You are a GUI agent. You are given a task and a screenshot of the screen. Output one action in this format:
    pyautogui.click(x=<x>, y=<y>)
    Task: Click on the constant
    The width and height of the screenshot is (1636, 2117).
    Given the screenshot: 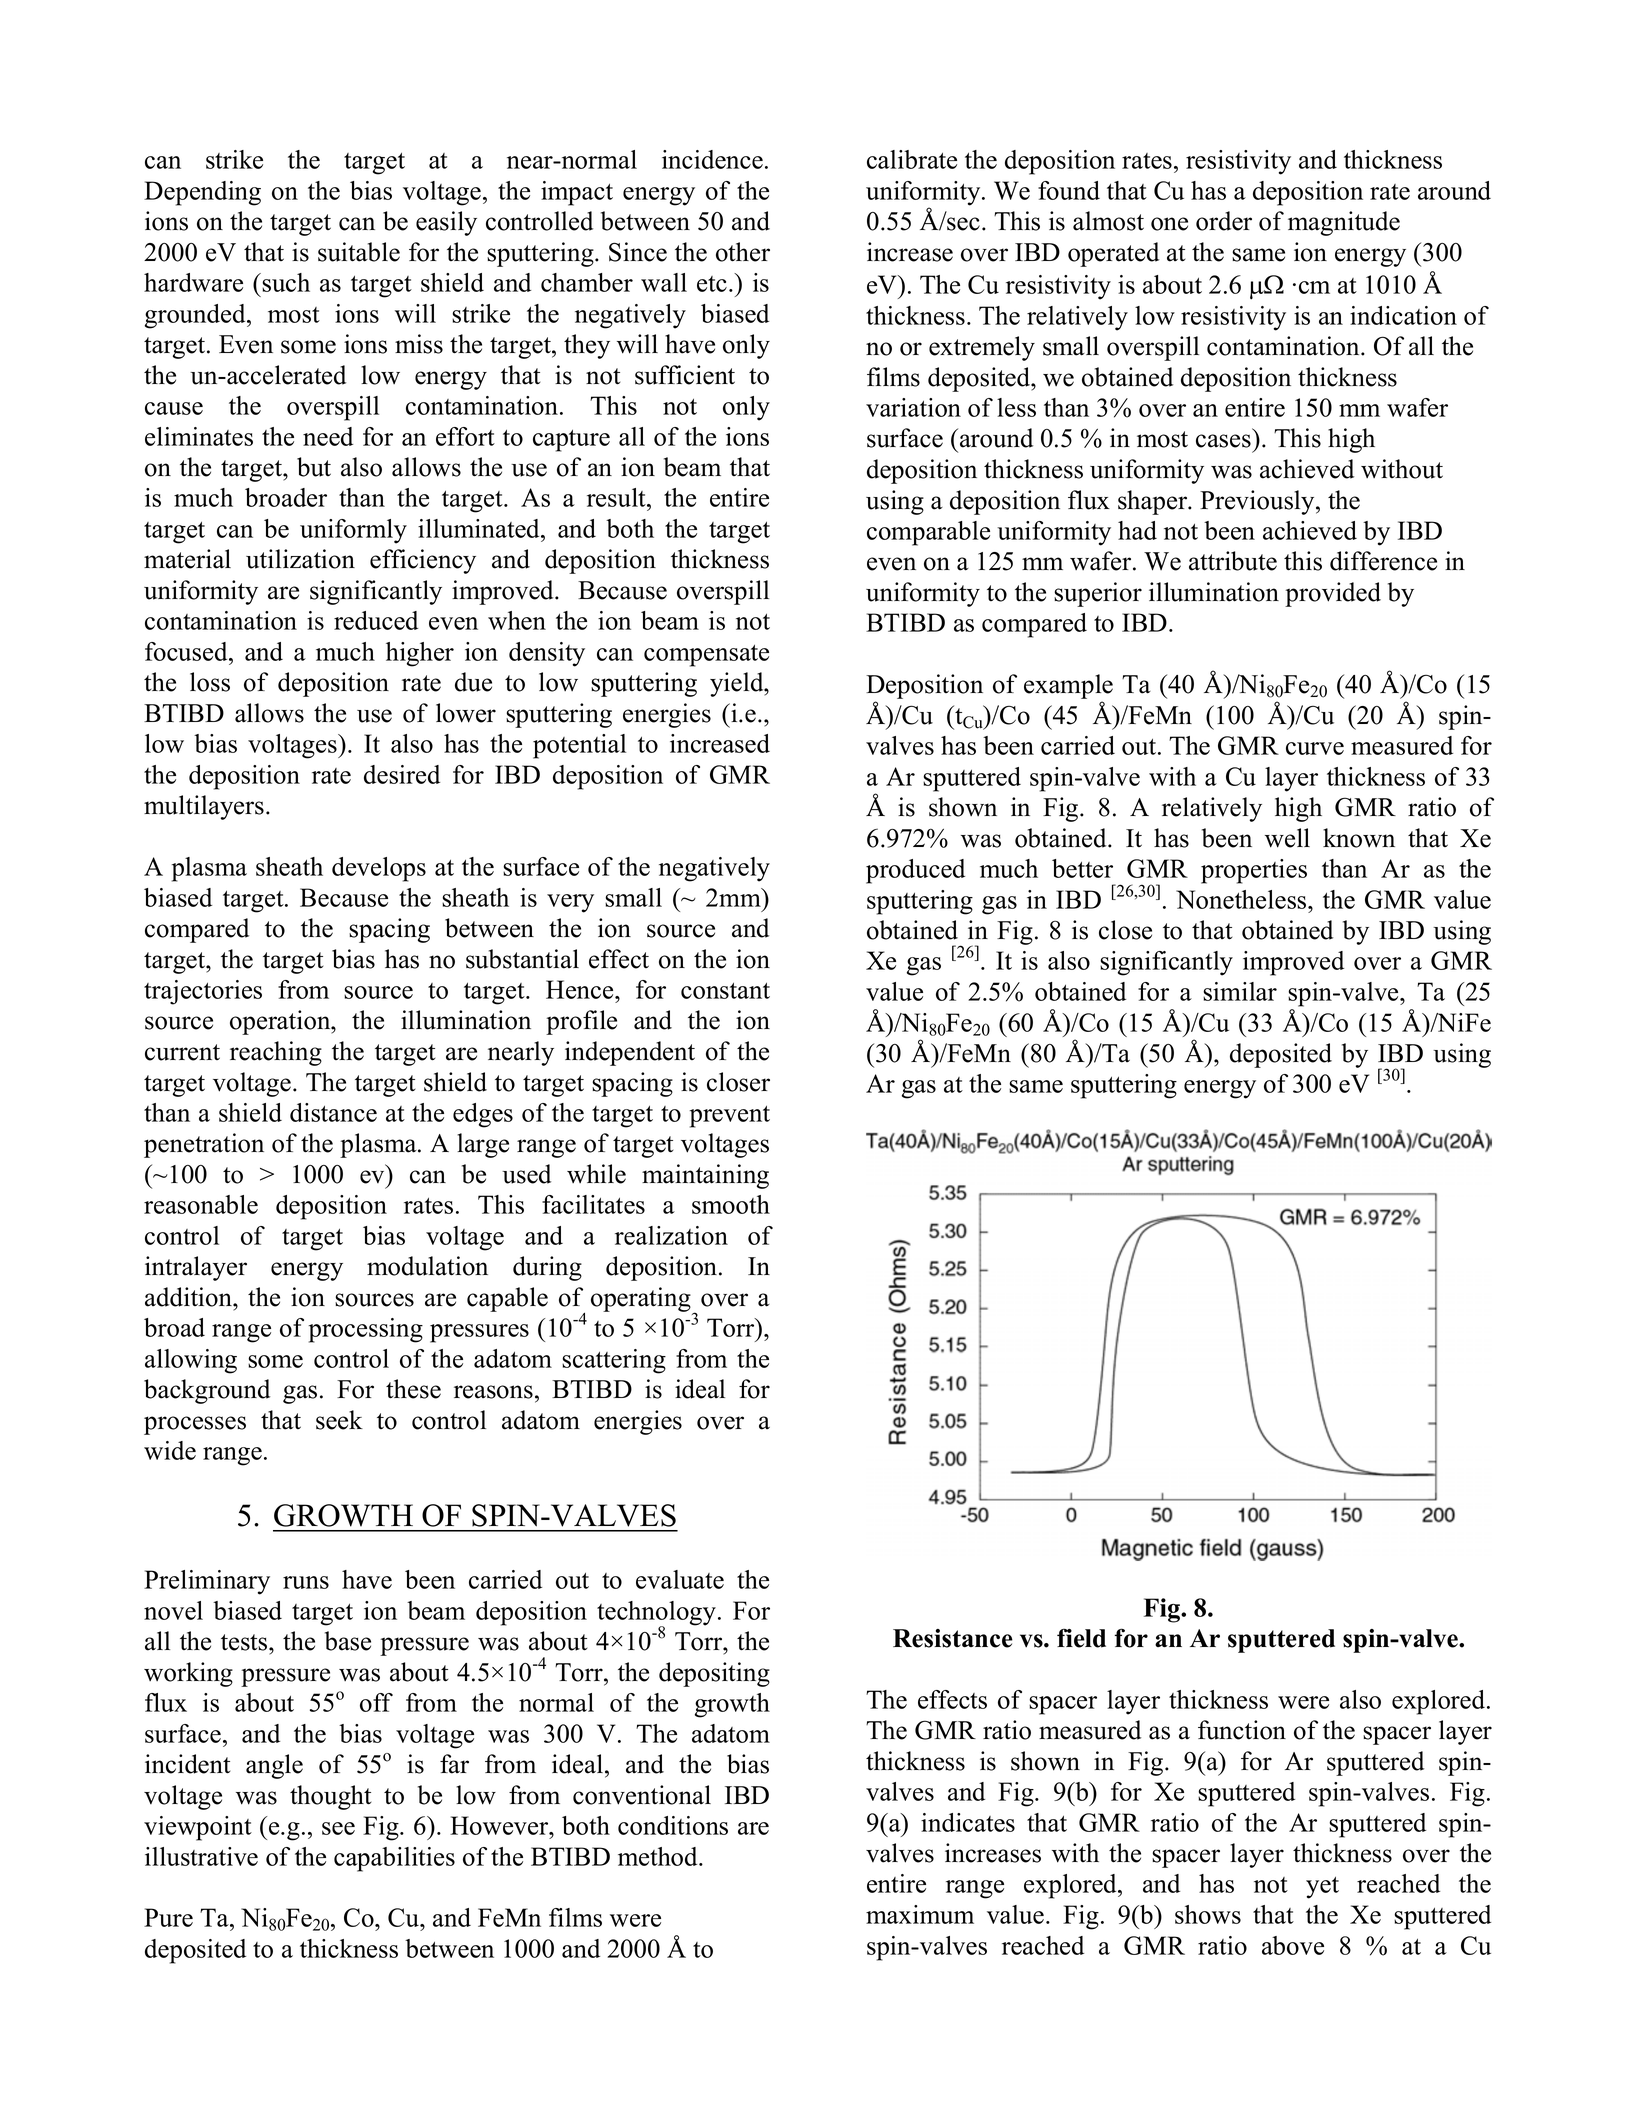 What is the action you would take?
    pyautogui.click(x=725, y=991)
